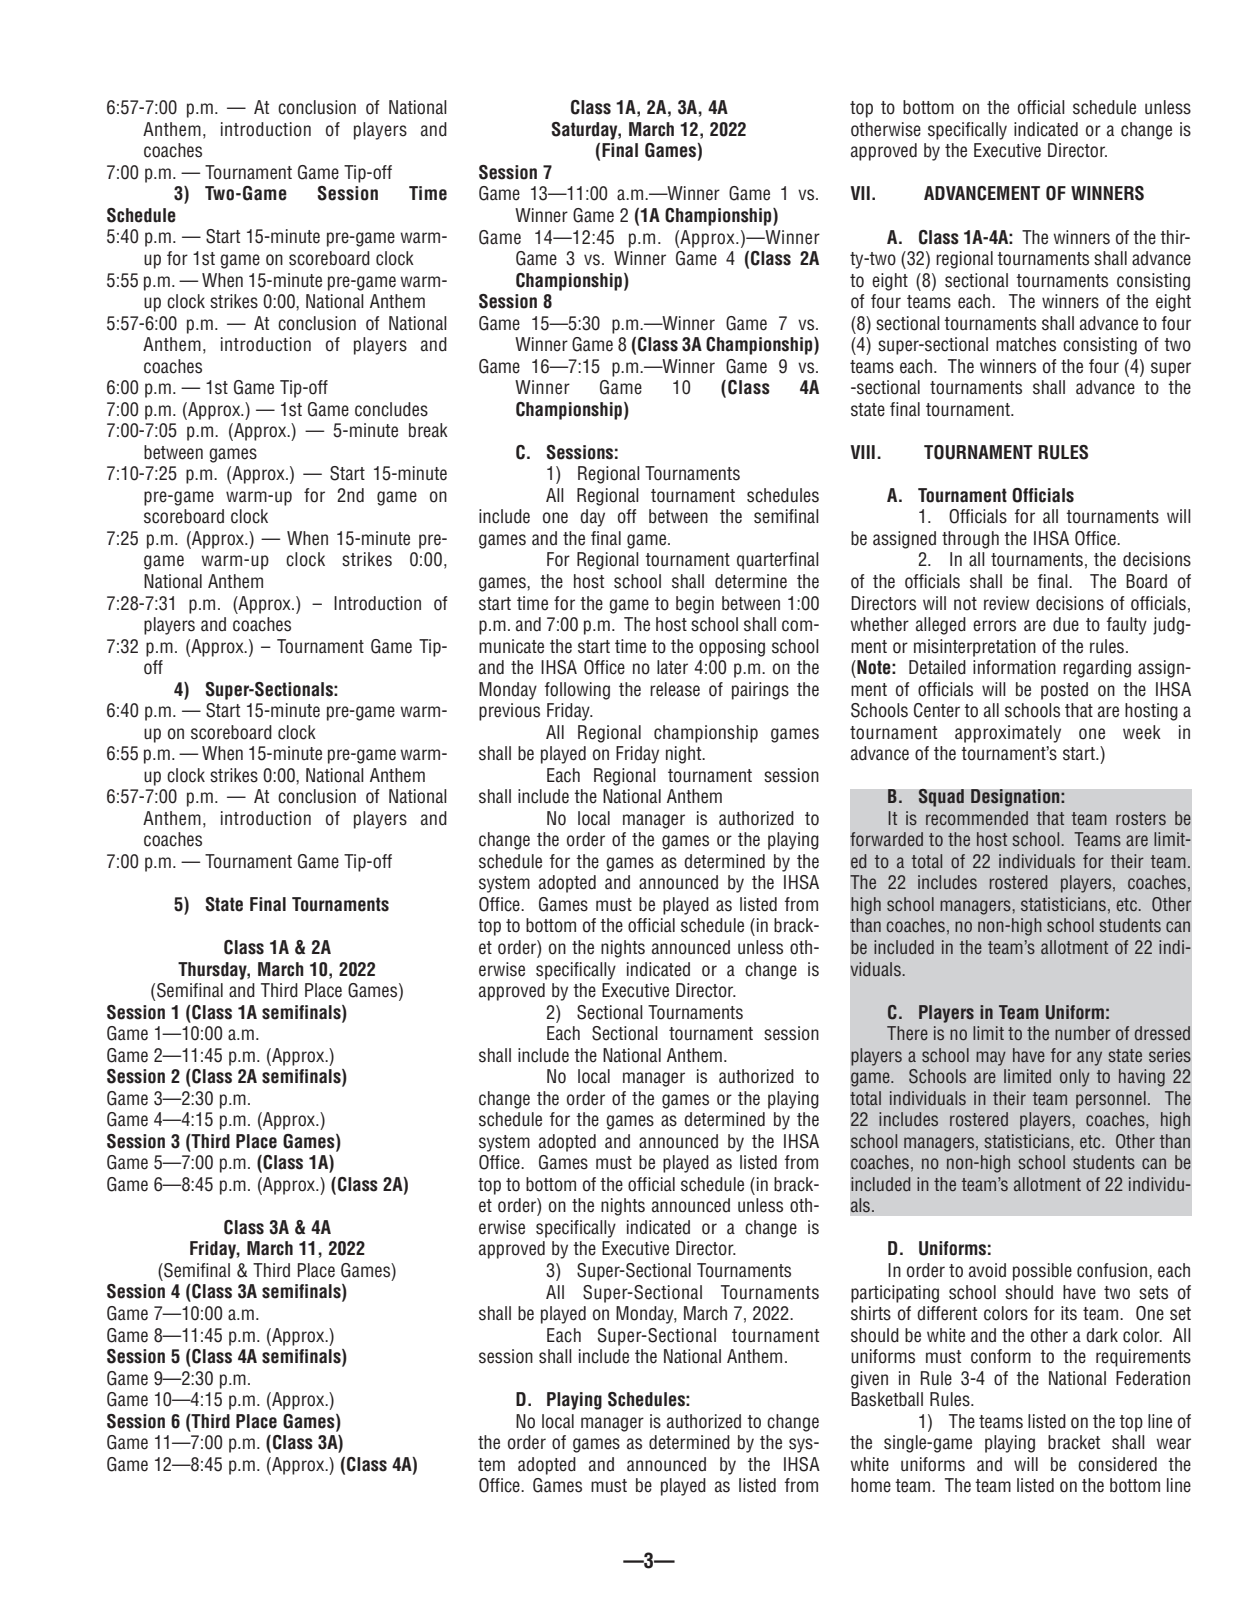 The image size is (1255, 1624). I want to click on break, so click(428, 430).
